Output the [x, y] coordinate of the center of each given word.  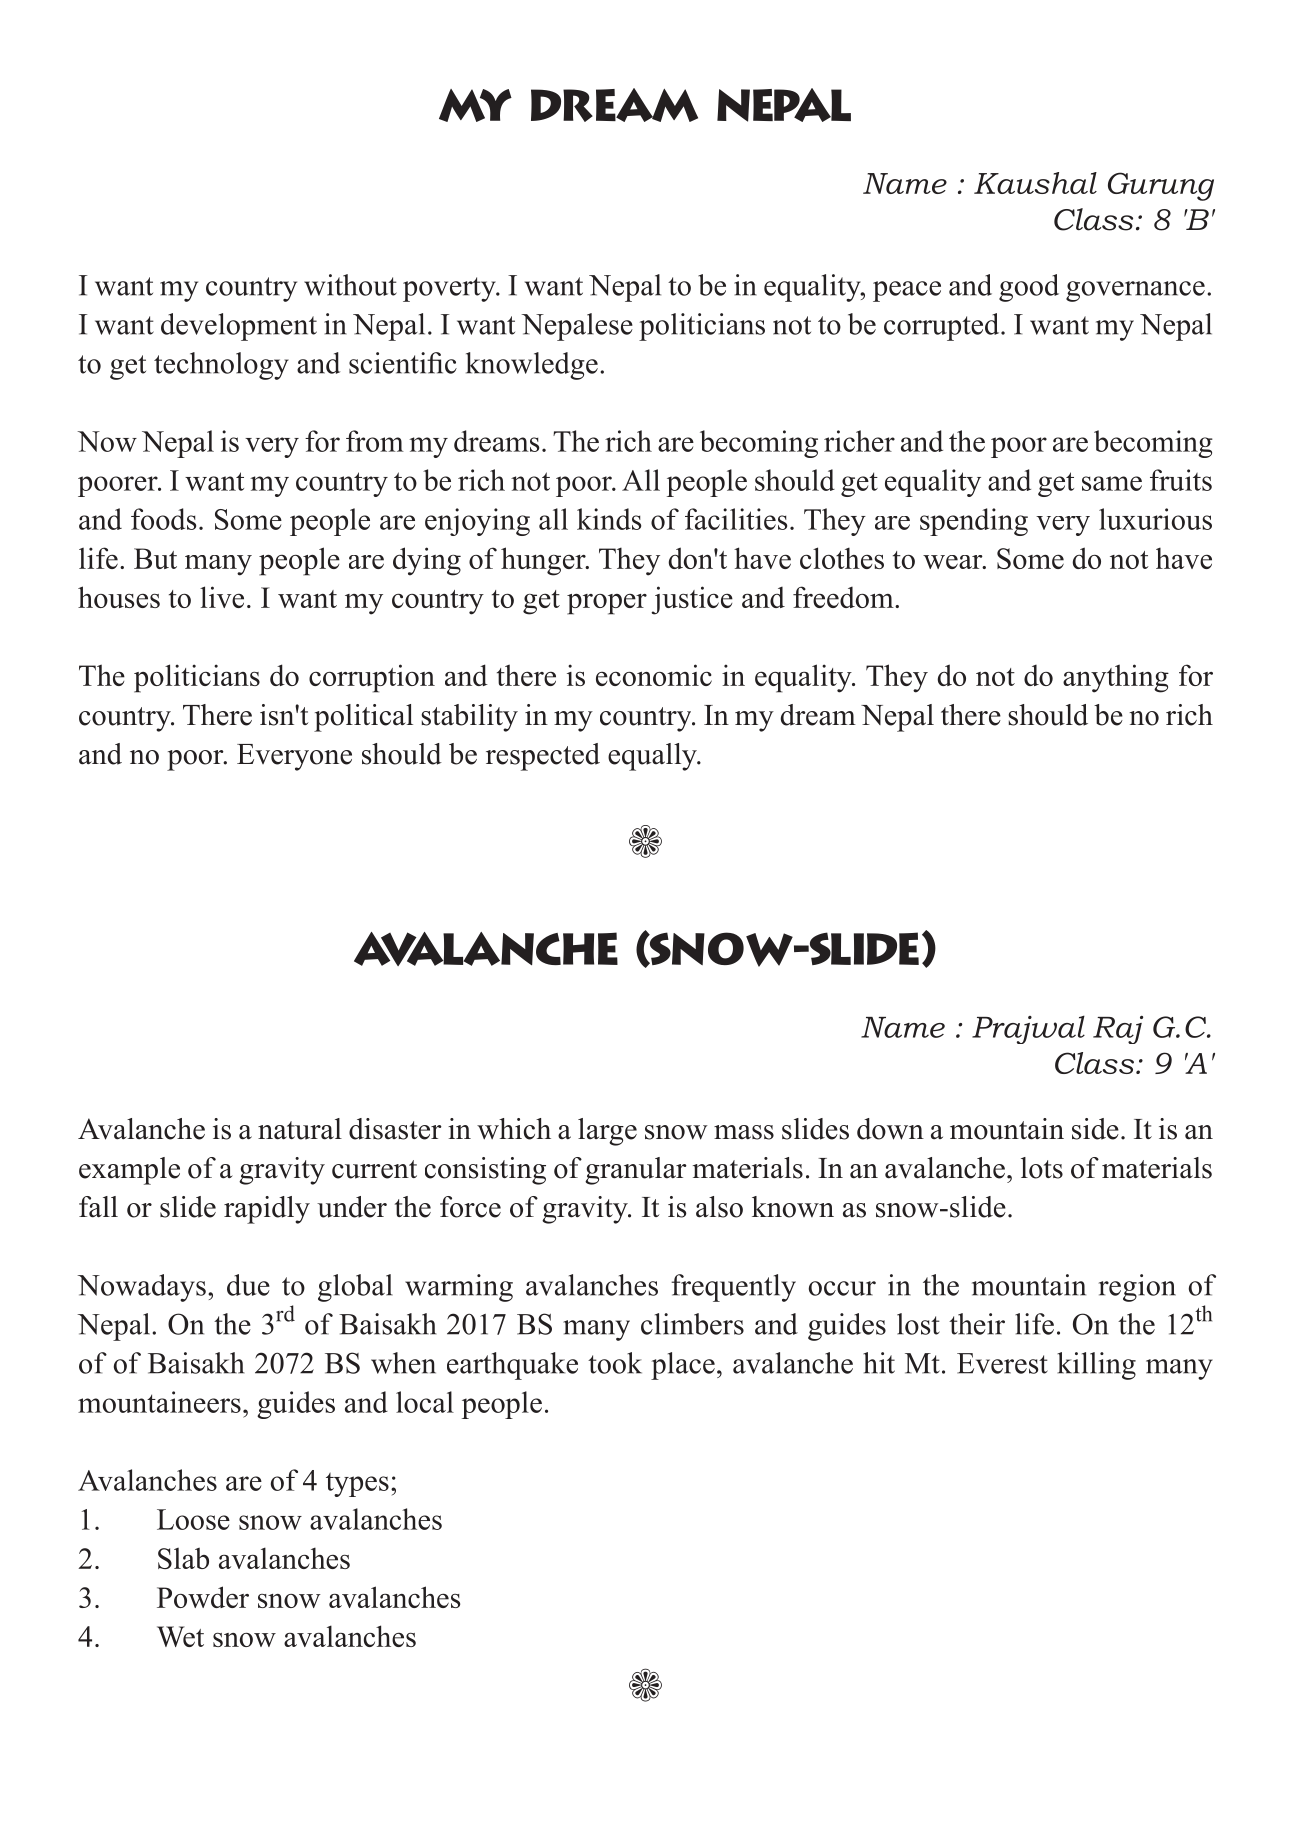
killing [1096, 1366]
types [357, 1485]
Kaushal [1035, 183]
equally [653, 757]
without [350, 285]
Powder [203, 1597]
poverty [450, 289]
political [363, 718]
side [1095, 1129]
